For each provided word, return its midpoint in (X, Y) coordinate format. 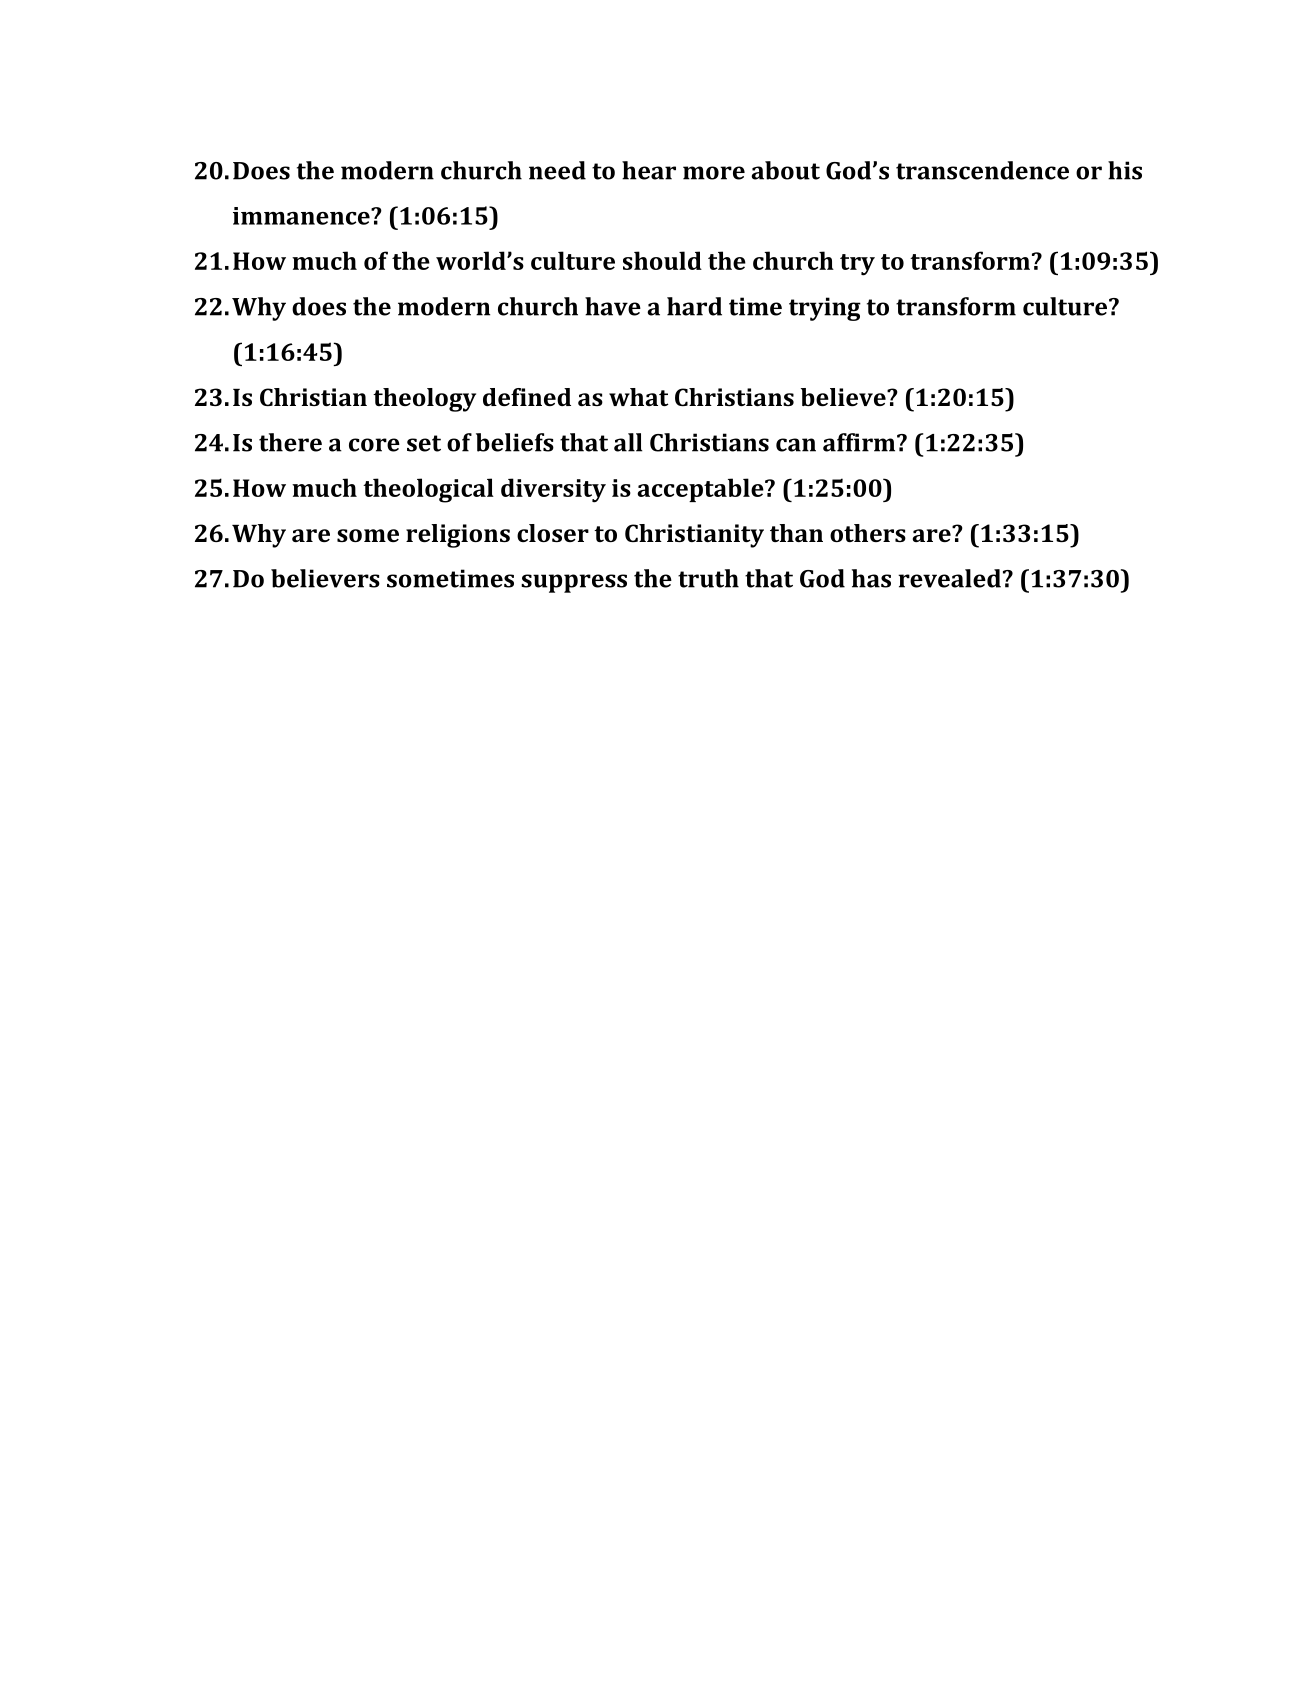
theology (424, 400)
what (639, 397)
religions (458, 536)
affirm (860, 442)
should (662, 260)
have (613, 306)
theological (428, 490)
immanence (302, 216)
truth (708, 578)
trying (825, 309)
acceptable (701, 490)
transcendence (982, 170)
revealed (949, 578)
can (796, 445)
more (714, 173)
